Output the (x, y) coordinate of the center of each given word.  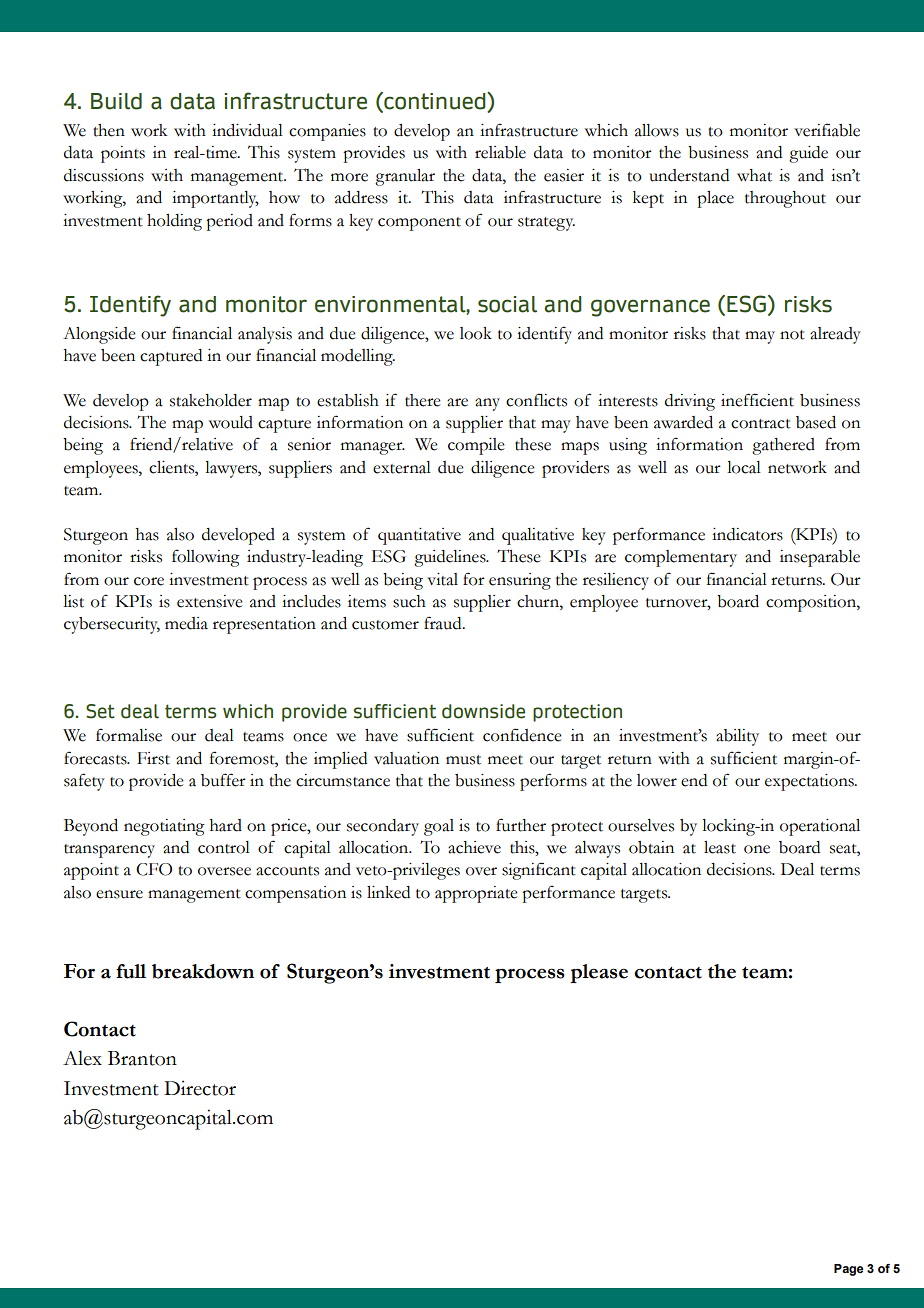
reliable (500, 152)
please (599, 973)
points (123, 154)
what (754, 175)
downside (483, 711)
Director (200, 1088)
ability (737, 737)
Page (848, 1270)
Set (100, 711)
